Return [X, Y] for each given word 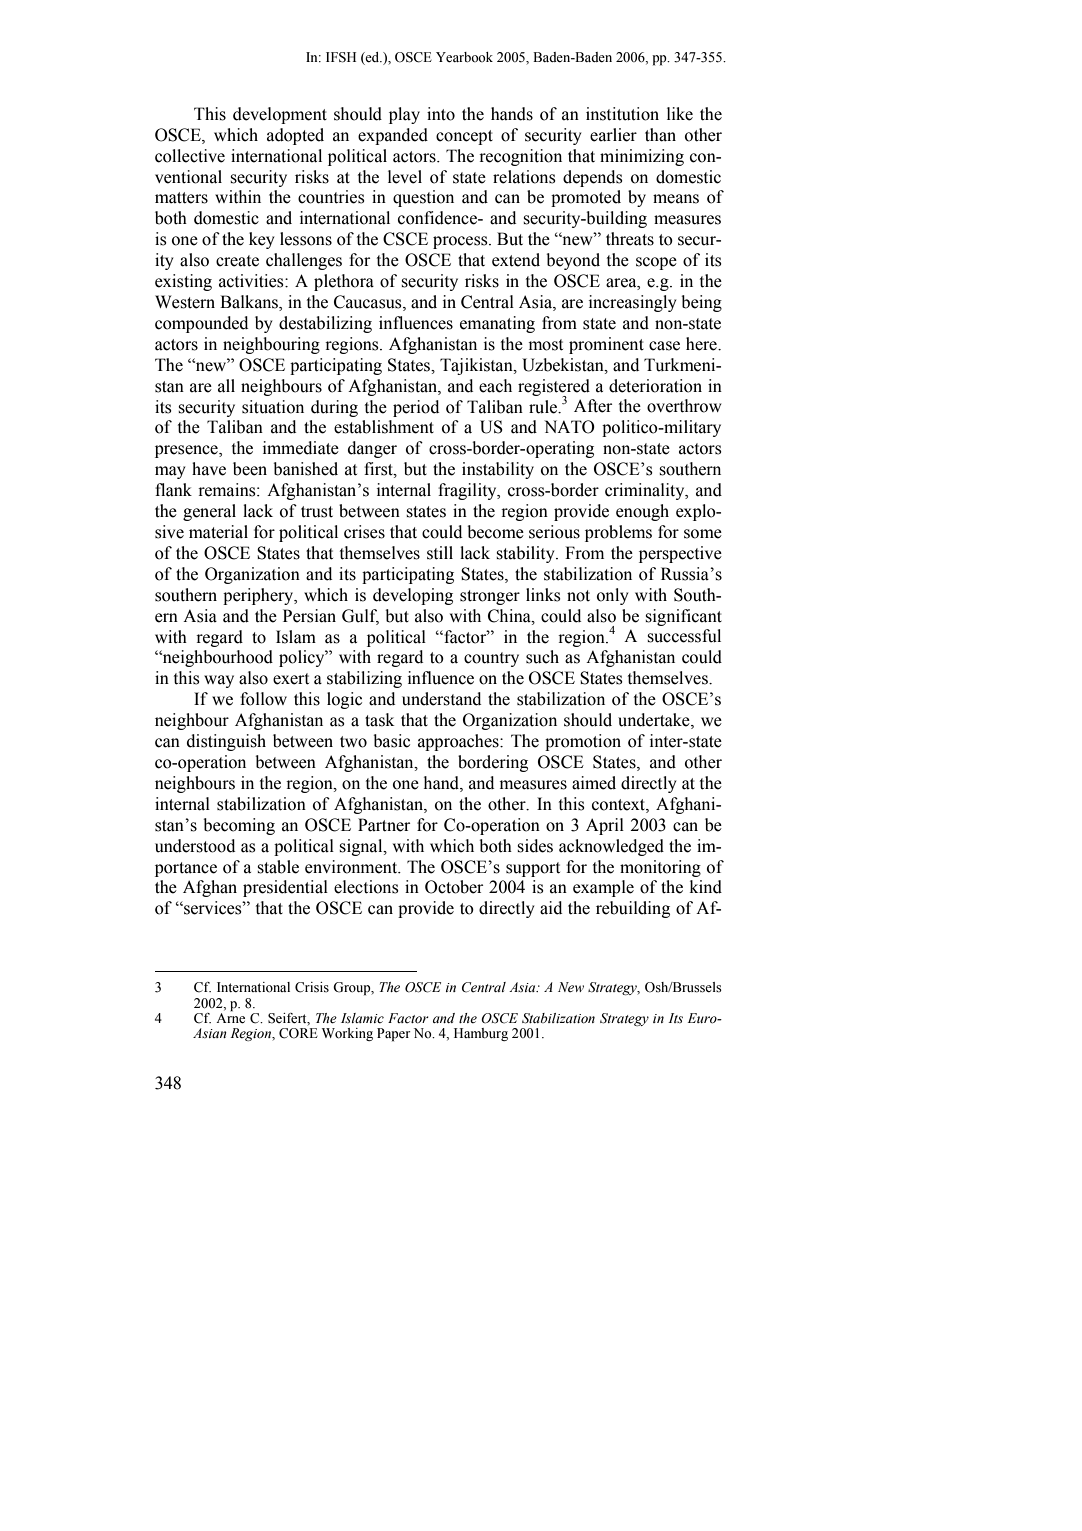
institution [622, 114]
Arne [230, 1017]
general [209, 512]
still [440, 553]
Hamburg [481, 1034]
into [441, 114]
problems [618, 533]
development [280, 115]
